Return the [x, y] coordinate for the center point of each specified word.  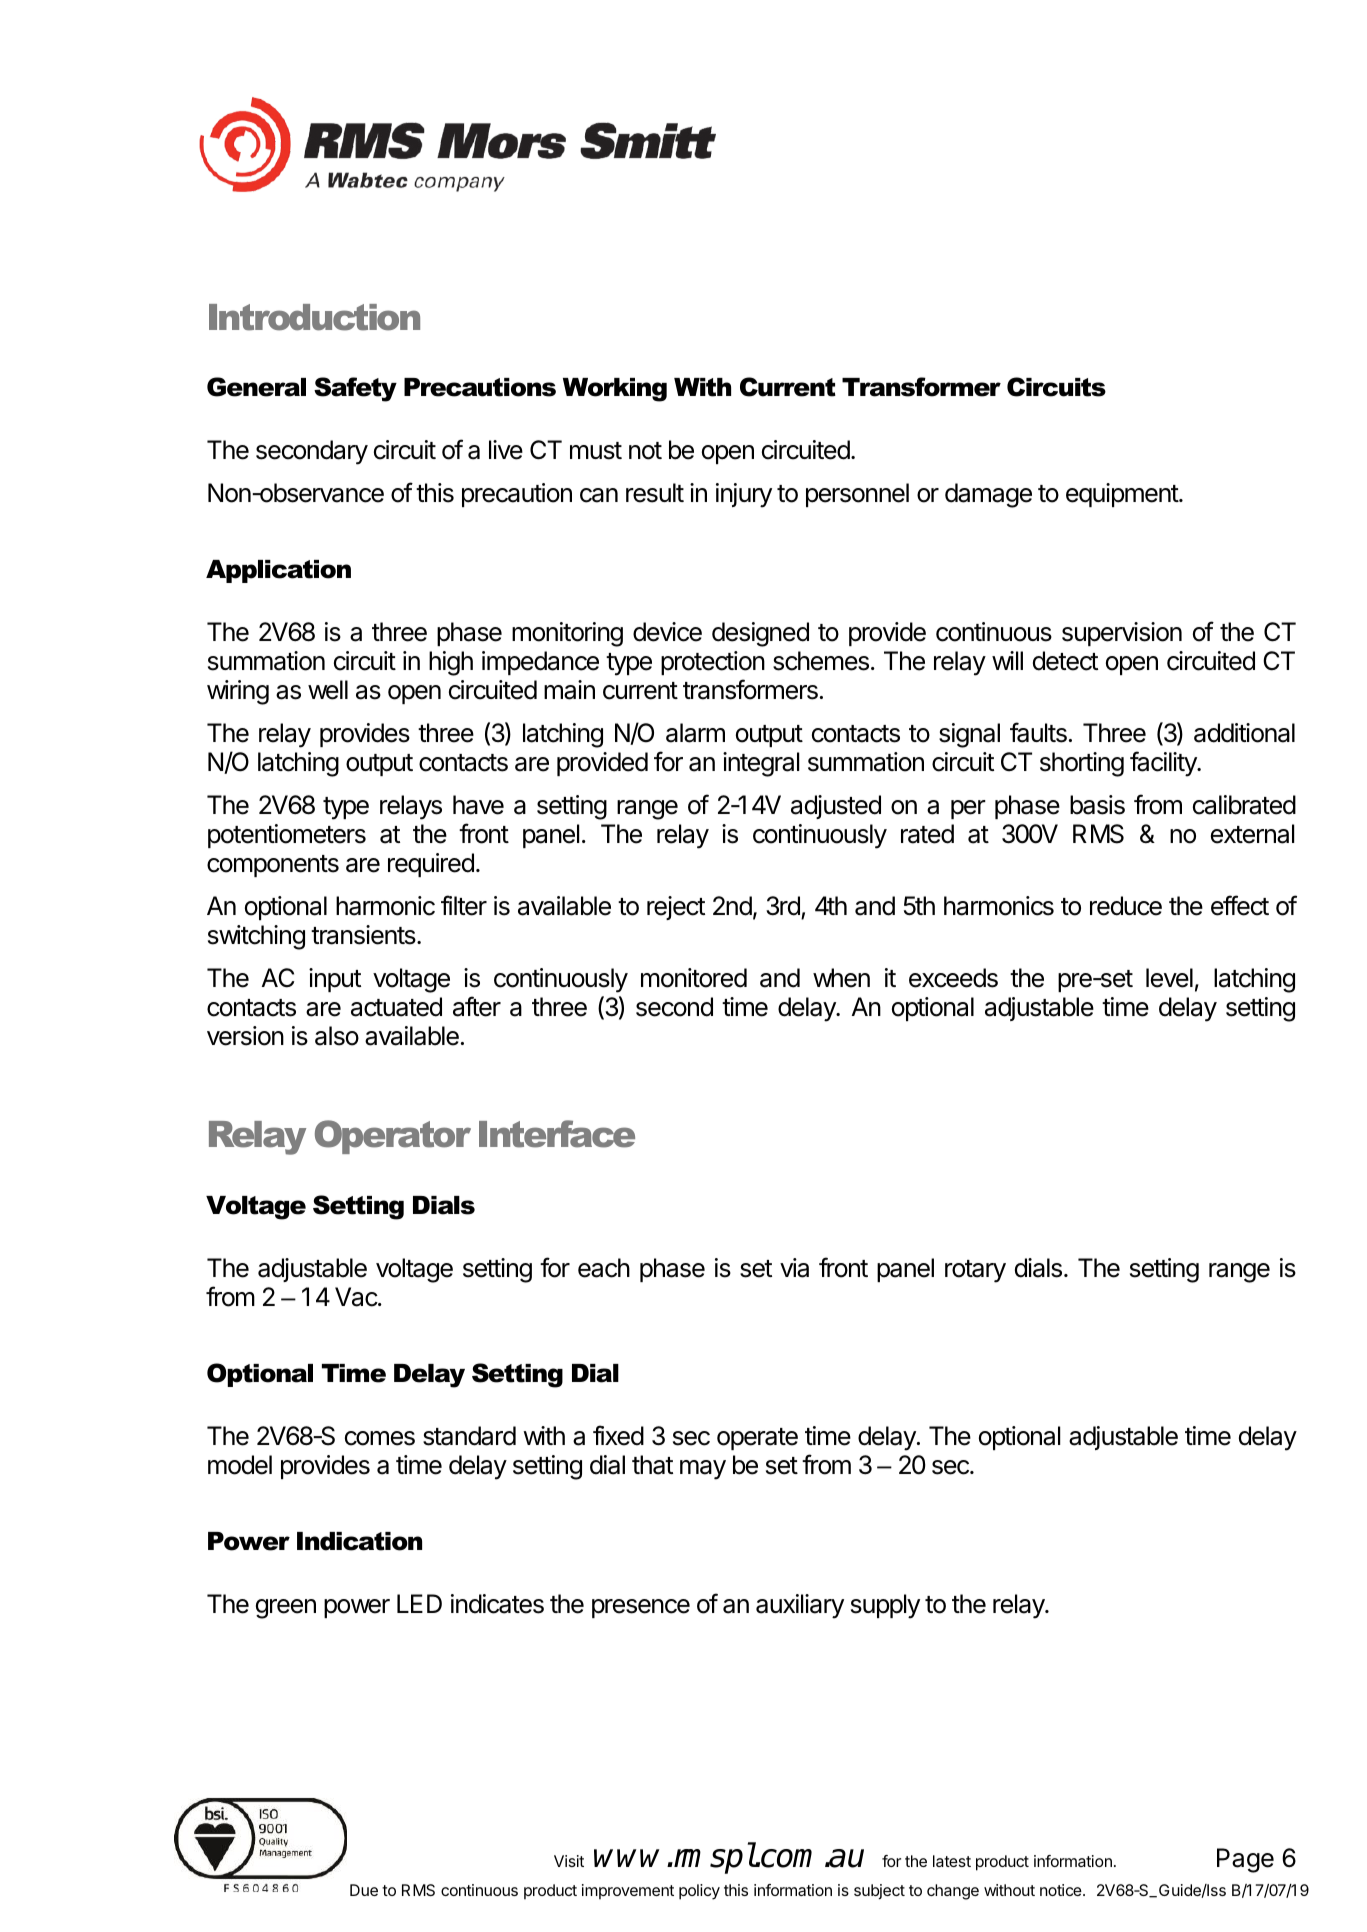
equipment [1123, 495]
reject [676, 908]
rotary [975, 1271]
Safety [355, 389]
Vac [357, 1297]
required [431, 865]
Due [364, 1890]
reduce [1126, 906]
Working [615, 390]
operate [757, 1439]
